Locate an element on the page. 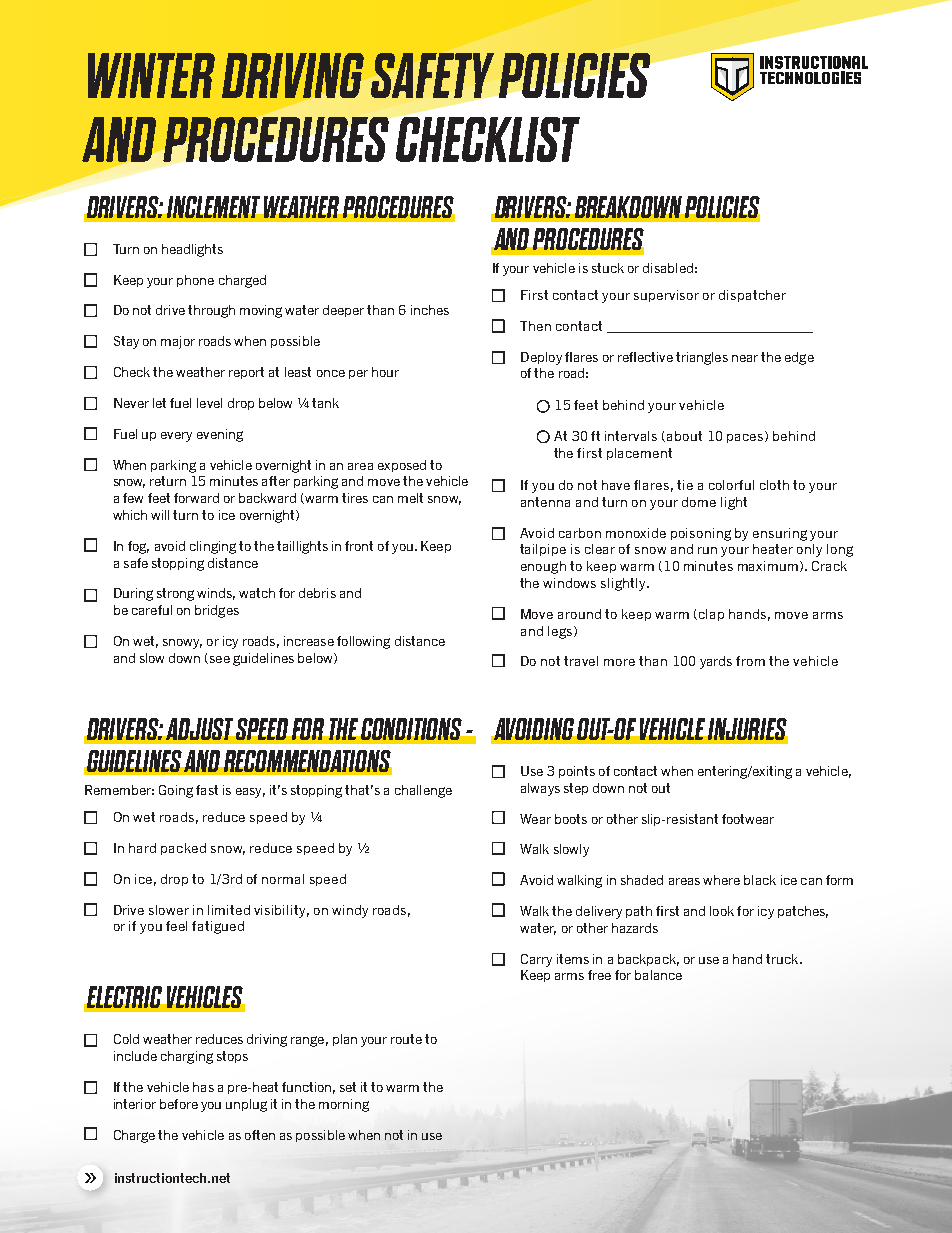 The image size is (952, 1233). WINTER is located at coordinates (151, 75).
